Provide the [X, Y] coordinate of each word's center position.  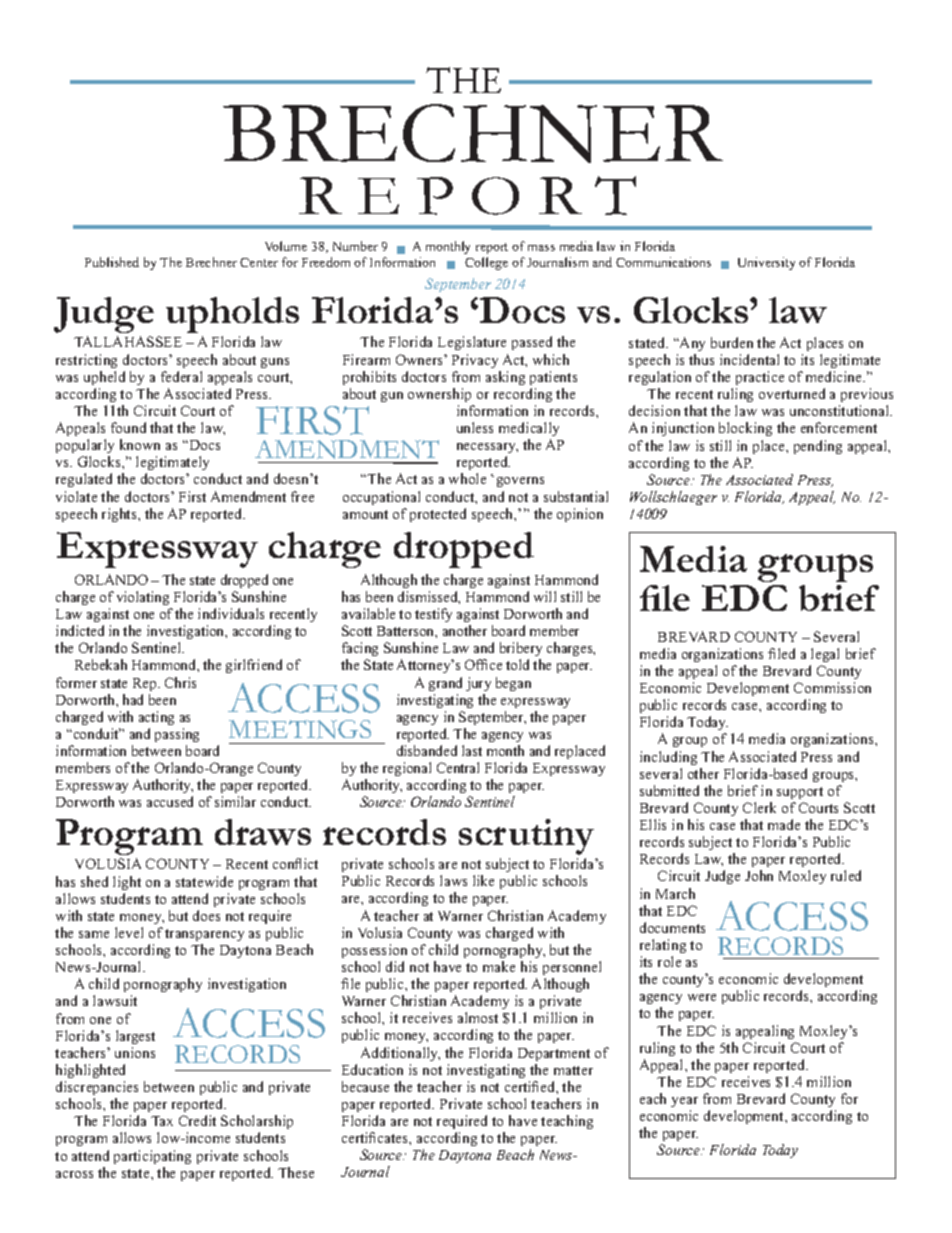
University [766, 263]
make [499, 966]
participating [152, 1157]
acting [156, 718]
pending [818, 447]
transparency [204, 935]
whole [467, 478]
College [486, 263]
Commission [832, 687]
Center [259, 262]
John [759, 875]
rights [120, 515]
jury [478, 684]
